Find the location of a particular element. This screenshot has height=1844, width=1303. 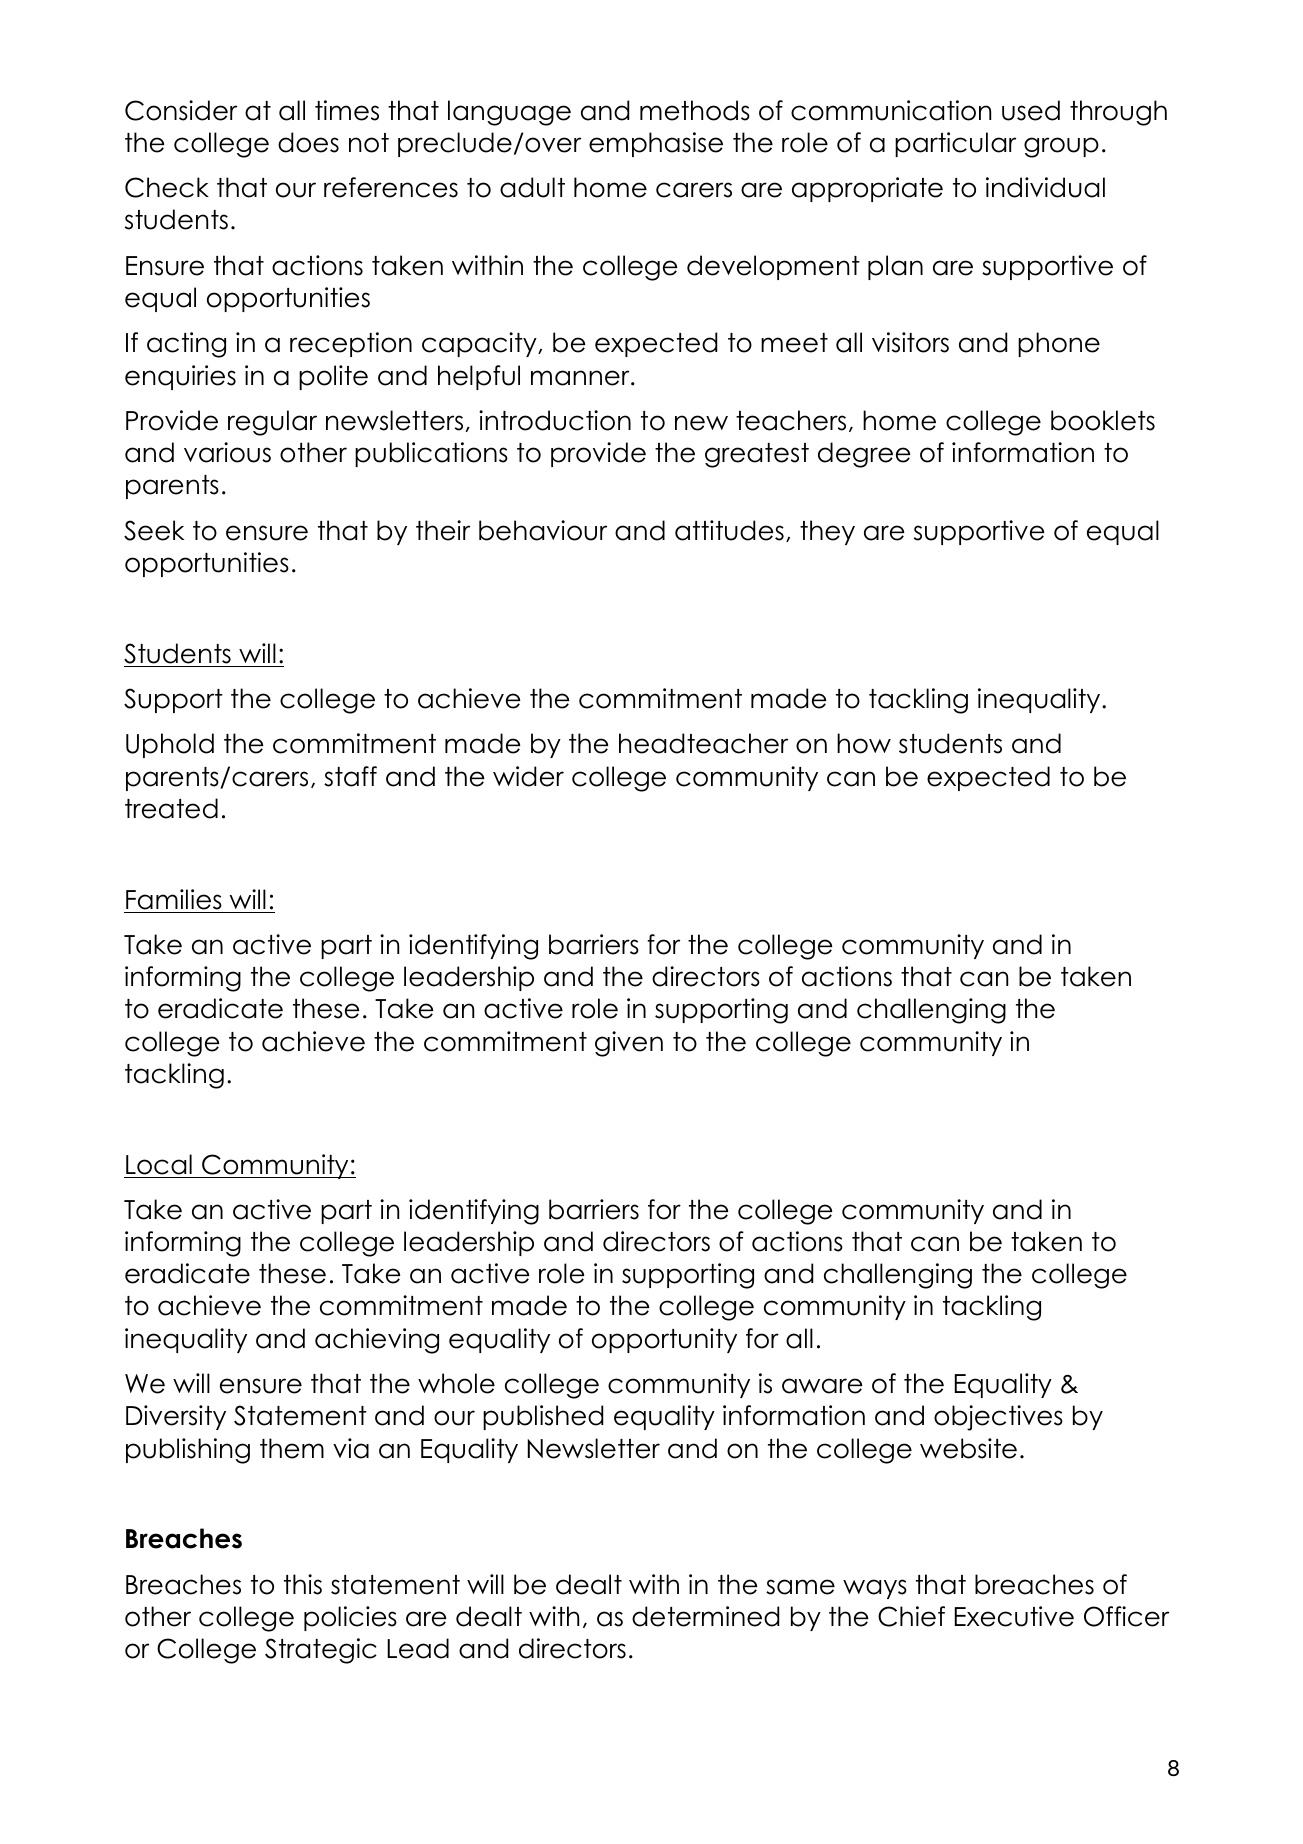

Families is located at coordinates (174, 899).
